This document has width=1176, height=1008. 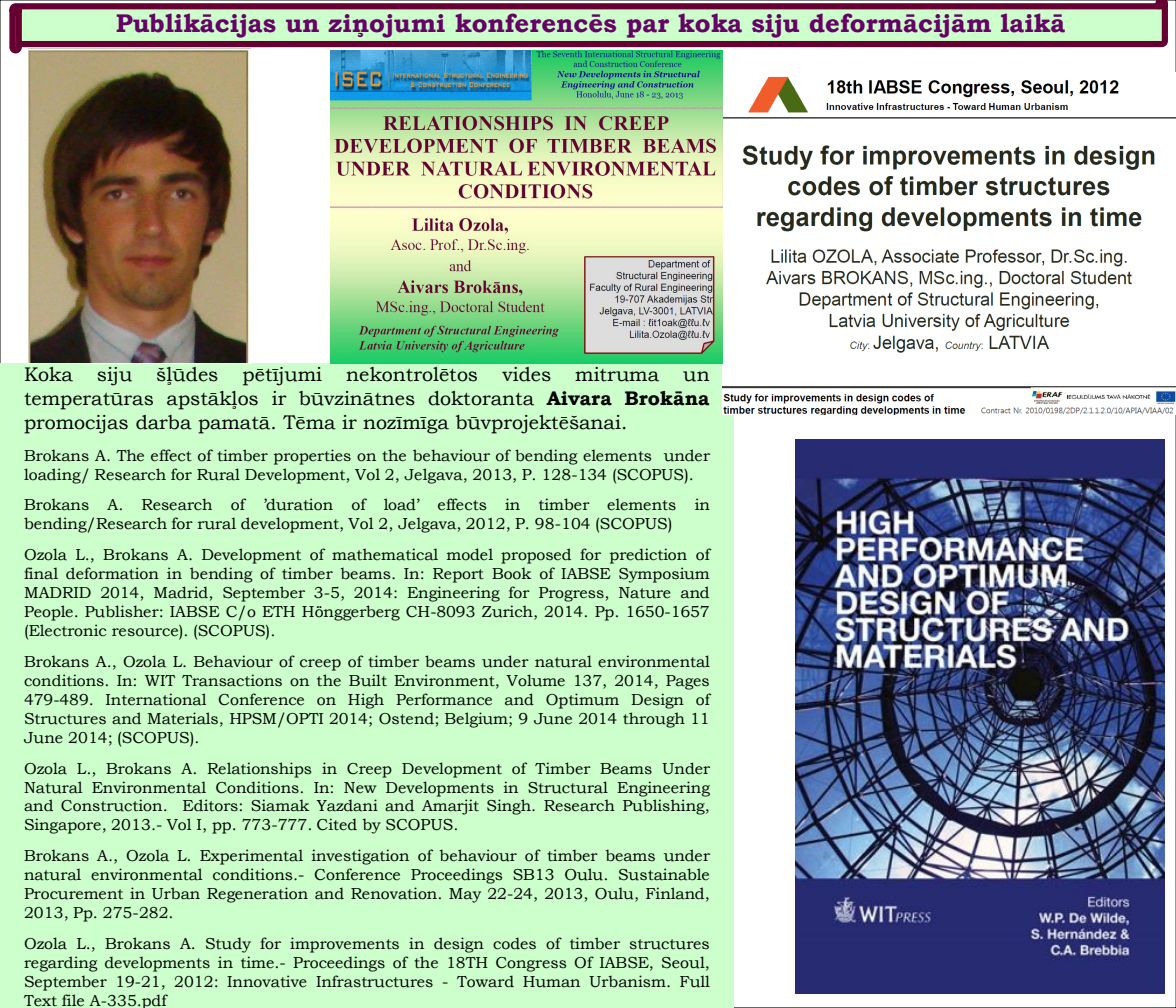 I want to click on par, so click(x=648, y=28).
